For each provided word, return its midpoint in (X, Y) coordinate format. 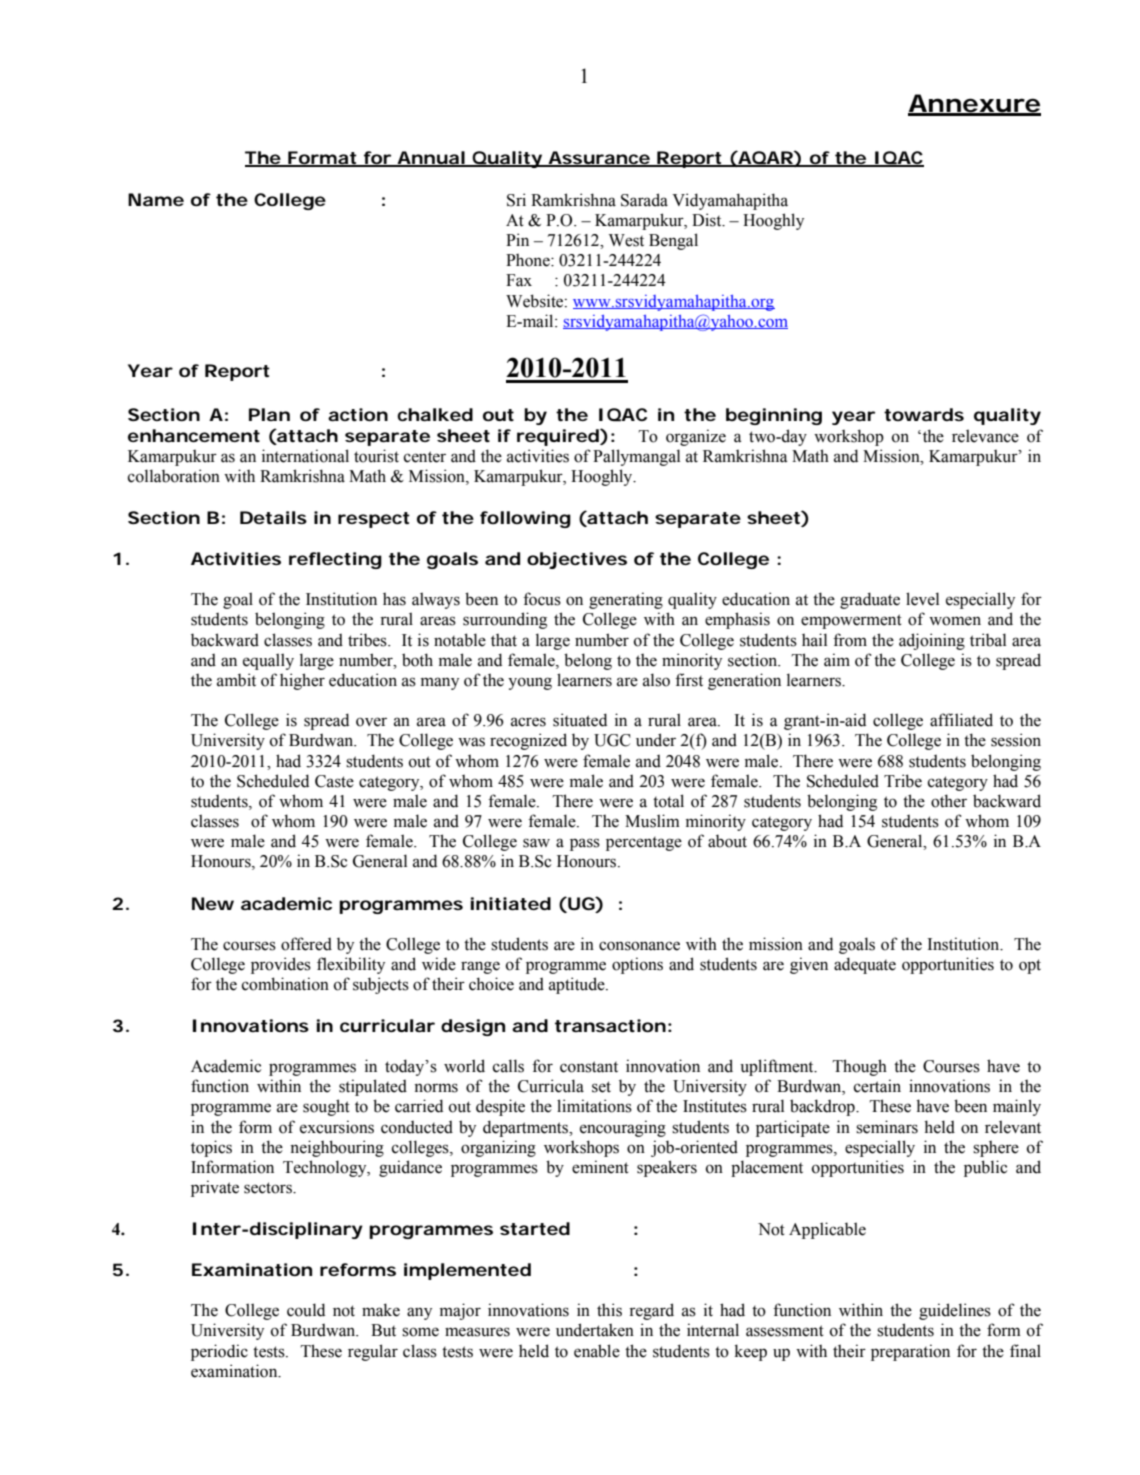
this (609, 1310)
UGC (612, 740)
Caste (334, 781)
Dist (708, 220)
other (949, 801)
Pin (517, 239)
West (626, 240)
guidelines (955, 1311)
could (306, 1310)
